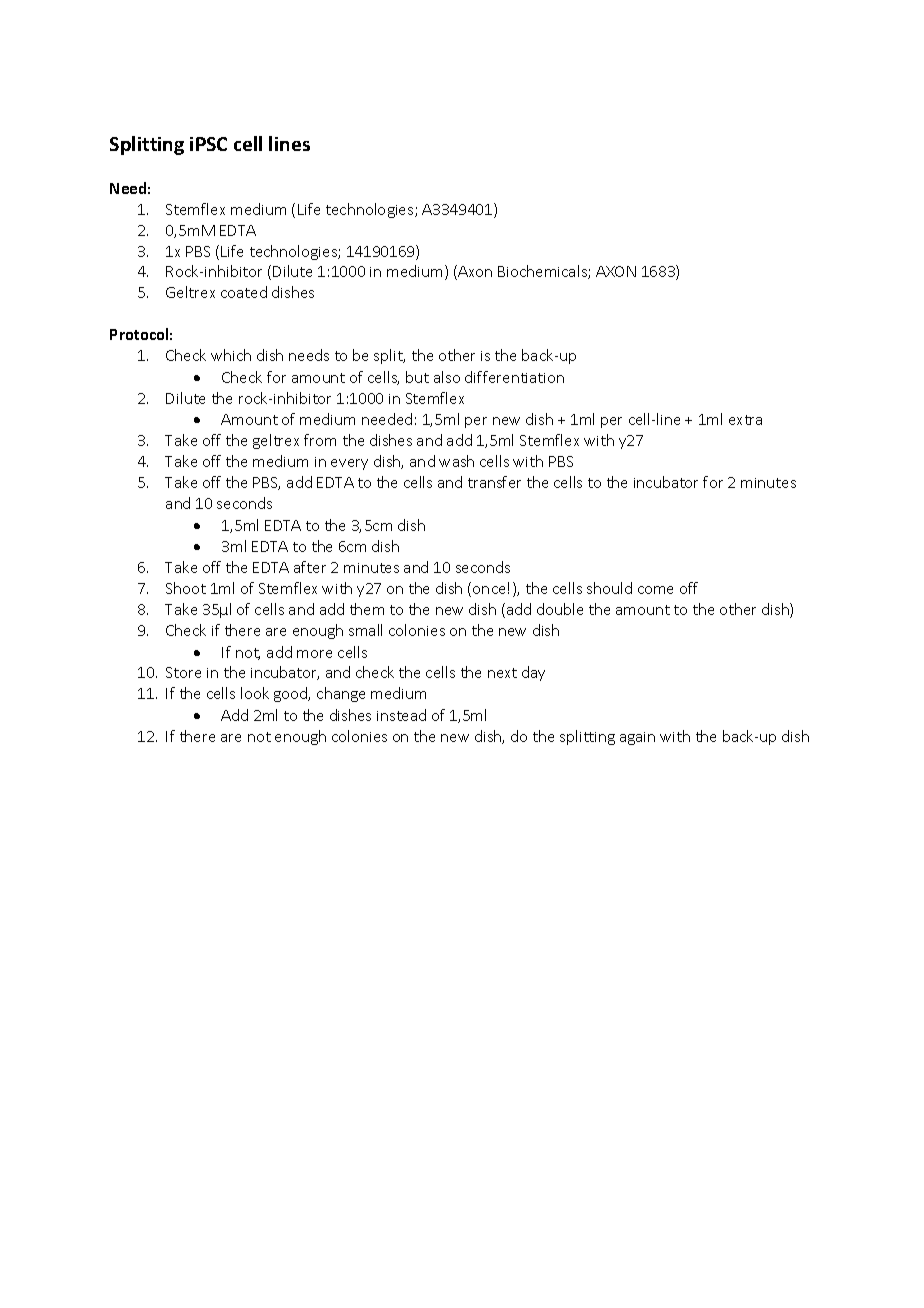 The height and width of the screenshot is (1308, 924). What do you see at coordinates (255, 693) in the screenshot?
I see `look` at bounding box center [255, 693].
